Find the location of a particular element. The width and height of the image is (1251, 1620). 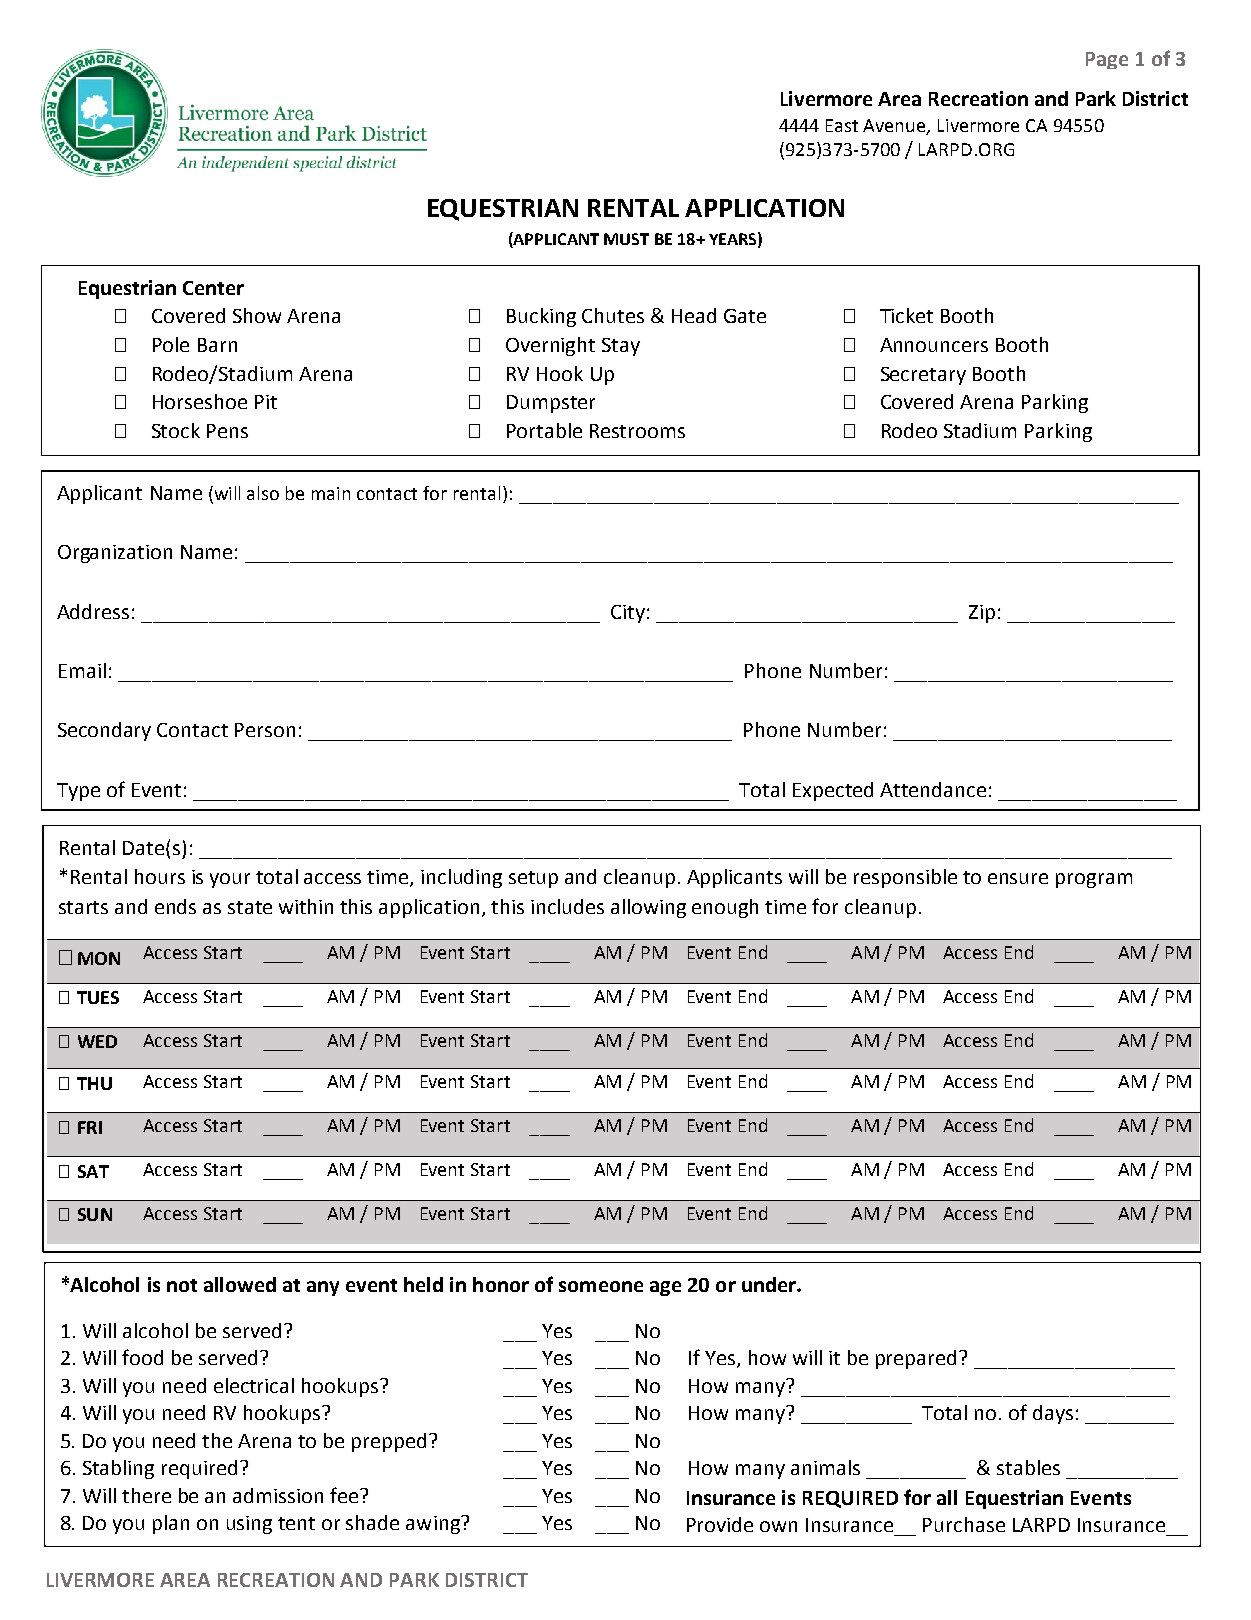

includes is located at coordinates (567, 906).
